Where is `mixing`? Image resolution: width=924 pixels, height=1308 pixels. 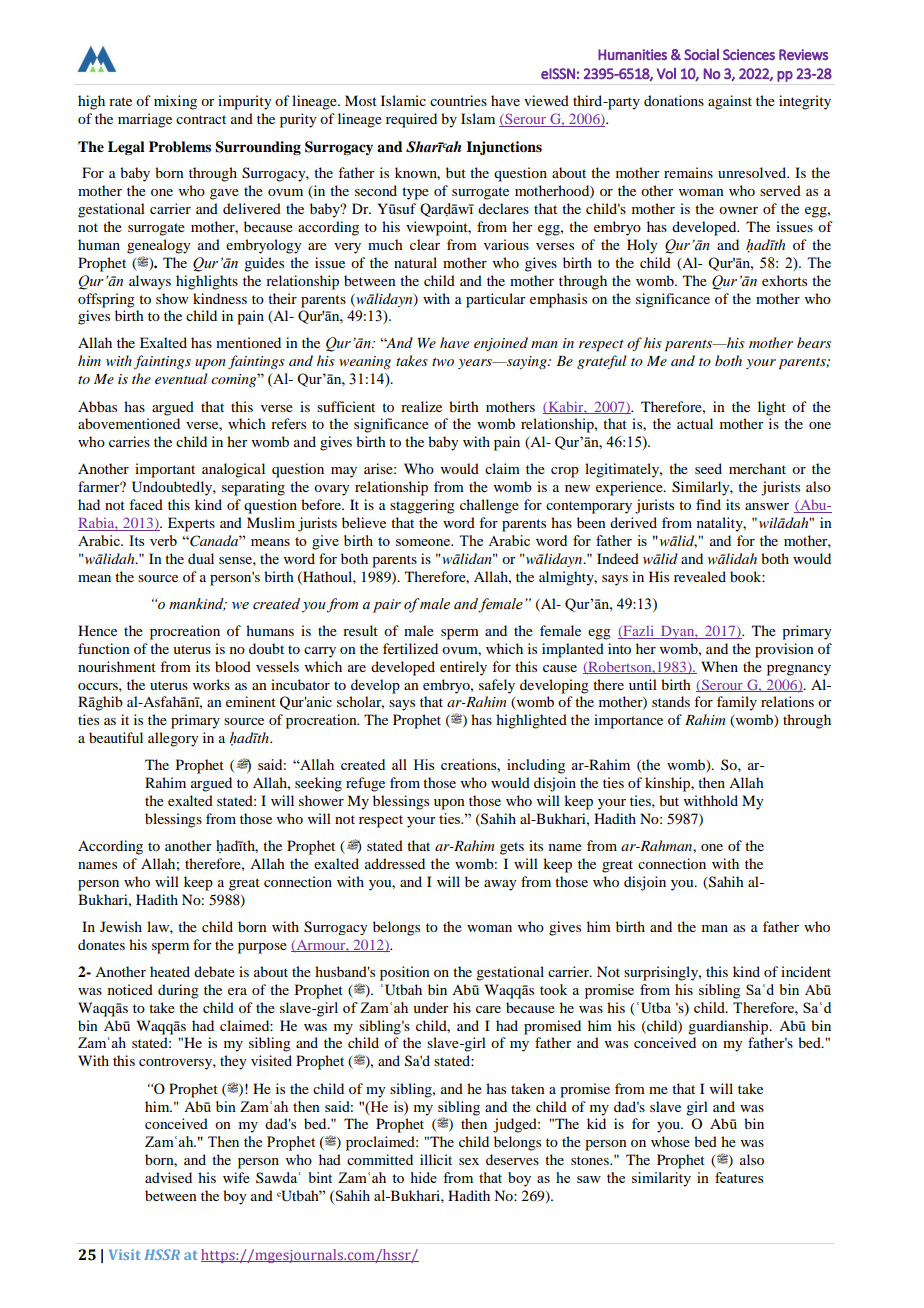 mixing is located at coordinates (175, 102).
